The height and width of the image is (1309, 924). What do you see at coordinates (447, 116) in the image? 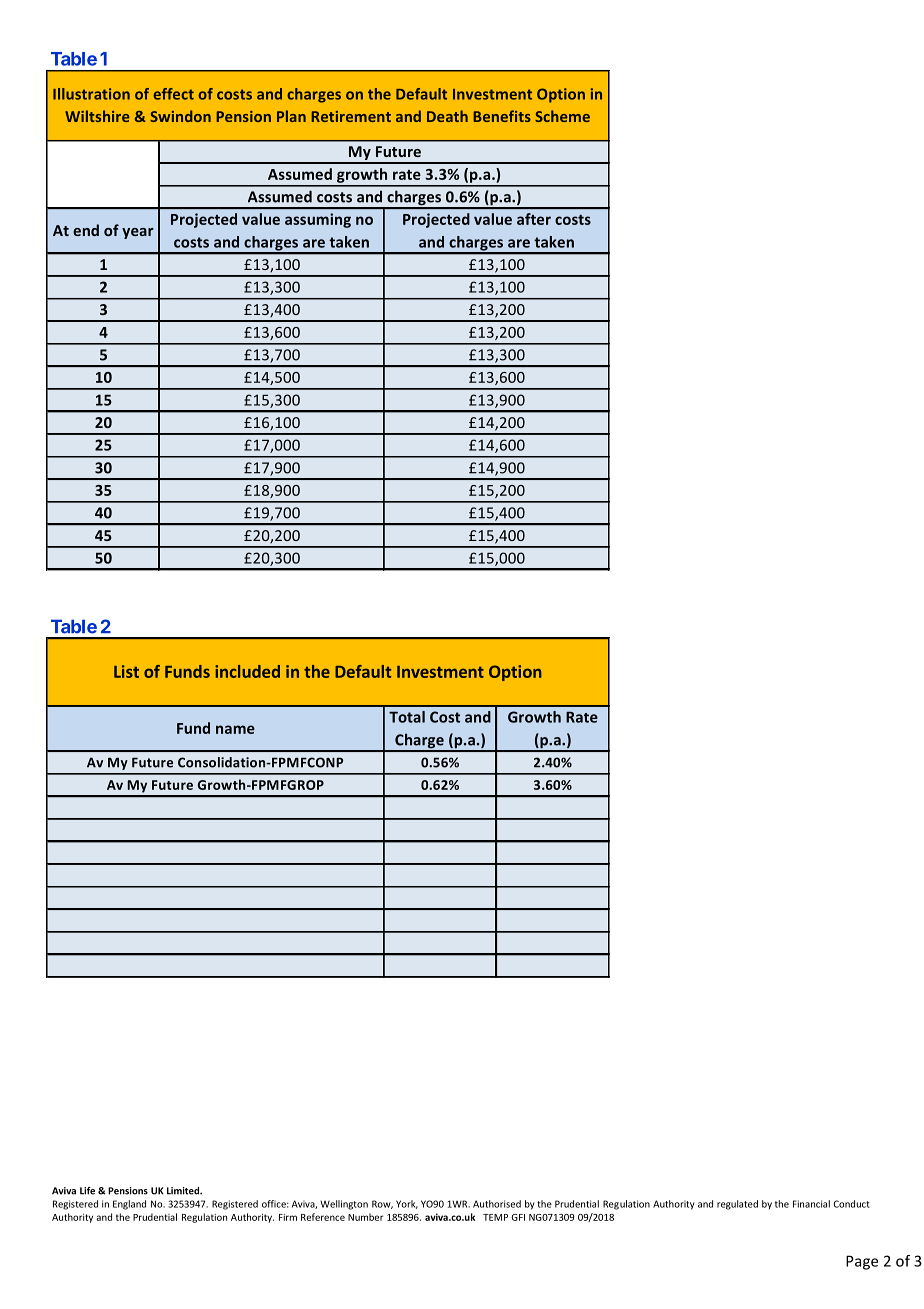
I see `Death` at bounding box center [447, 116].
